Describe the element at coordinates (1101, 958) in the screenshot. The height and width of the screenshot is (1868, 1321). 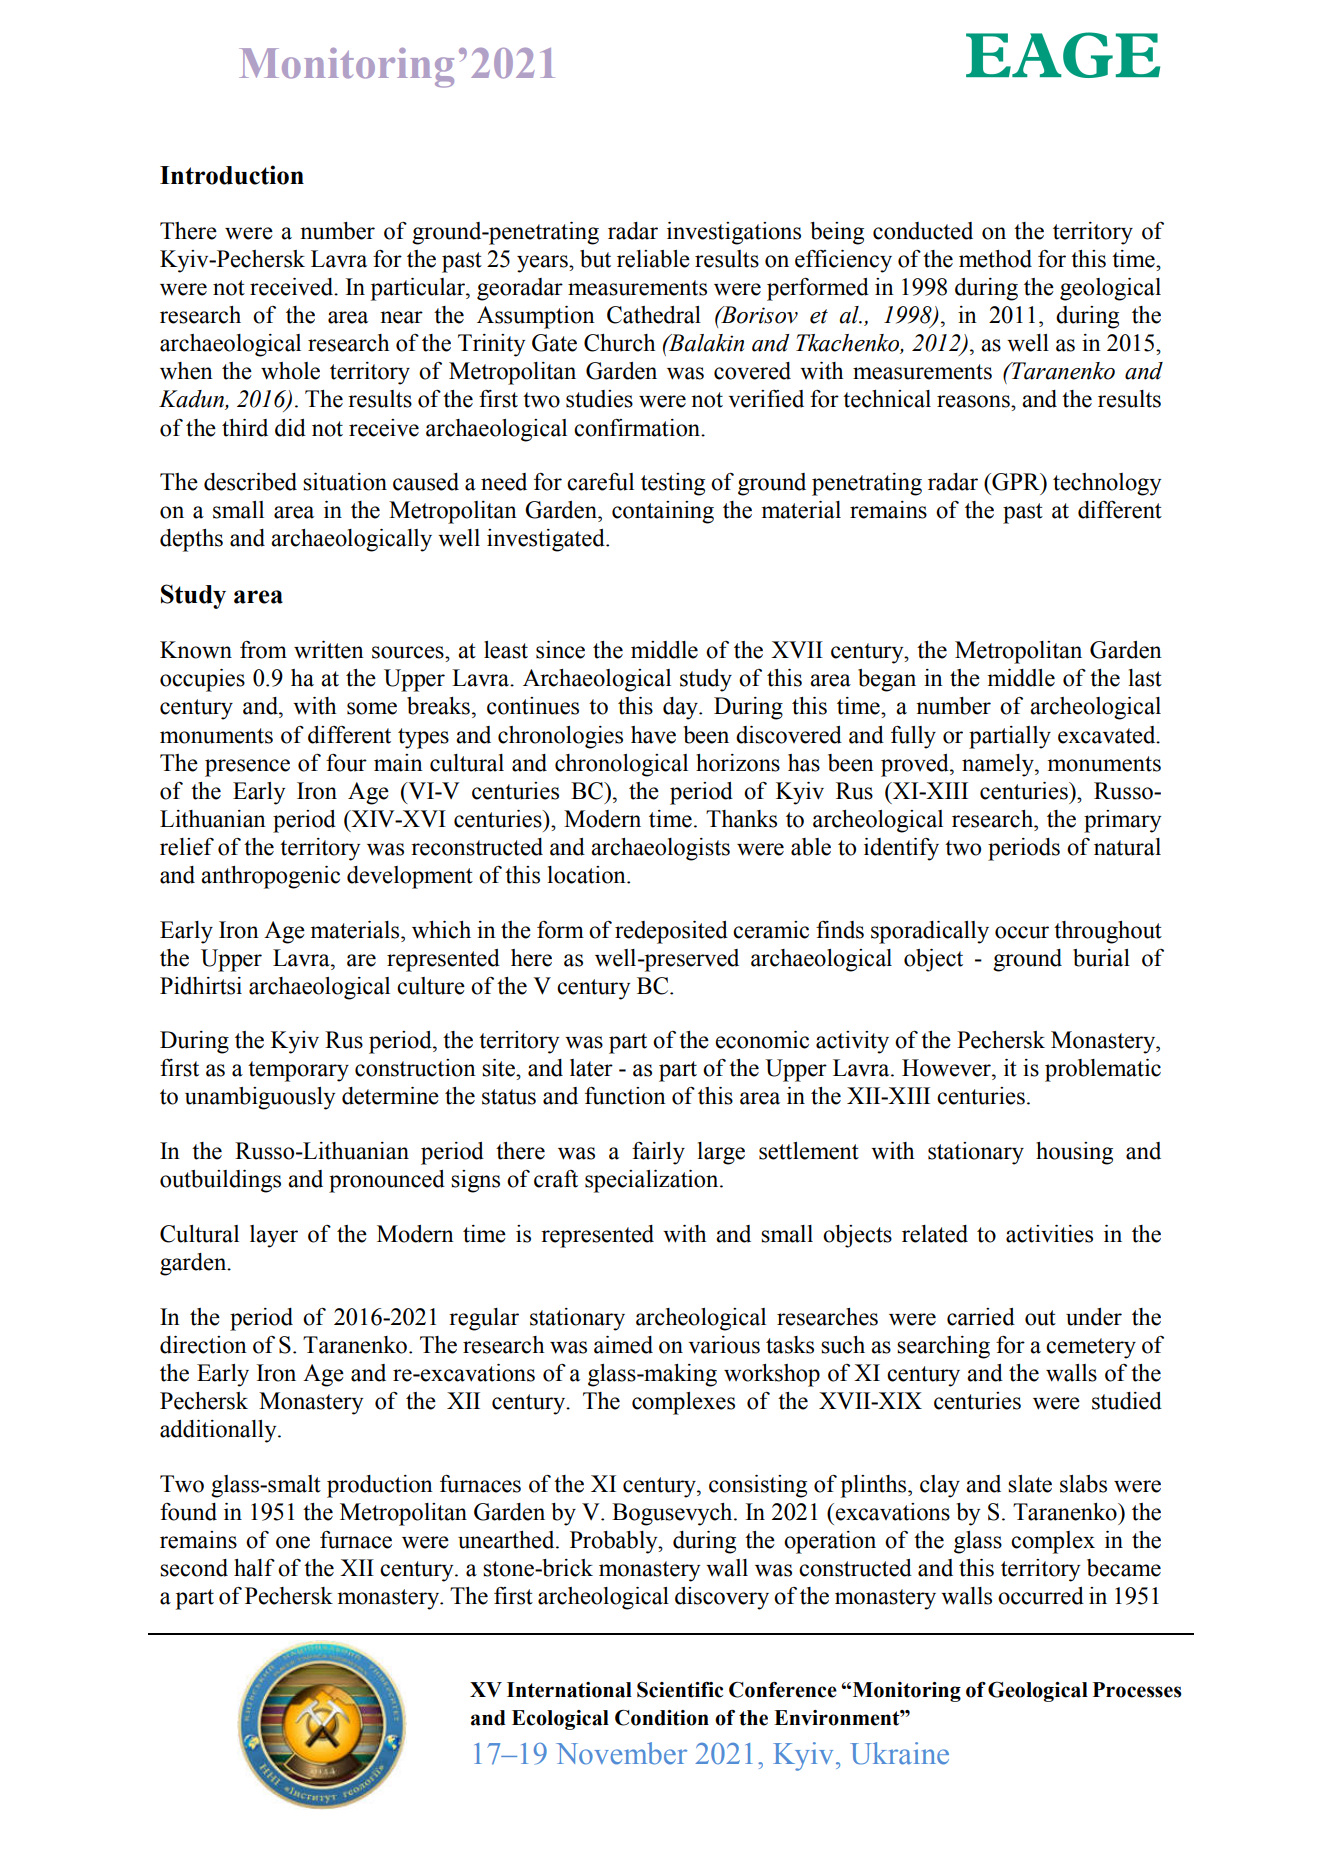
I see `burial` at that location.
